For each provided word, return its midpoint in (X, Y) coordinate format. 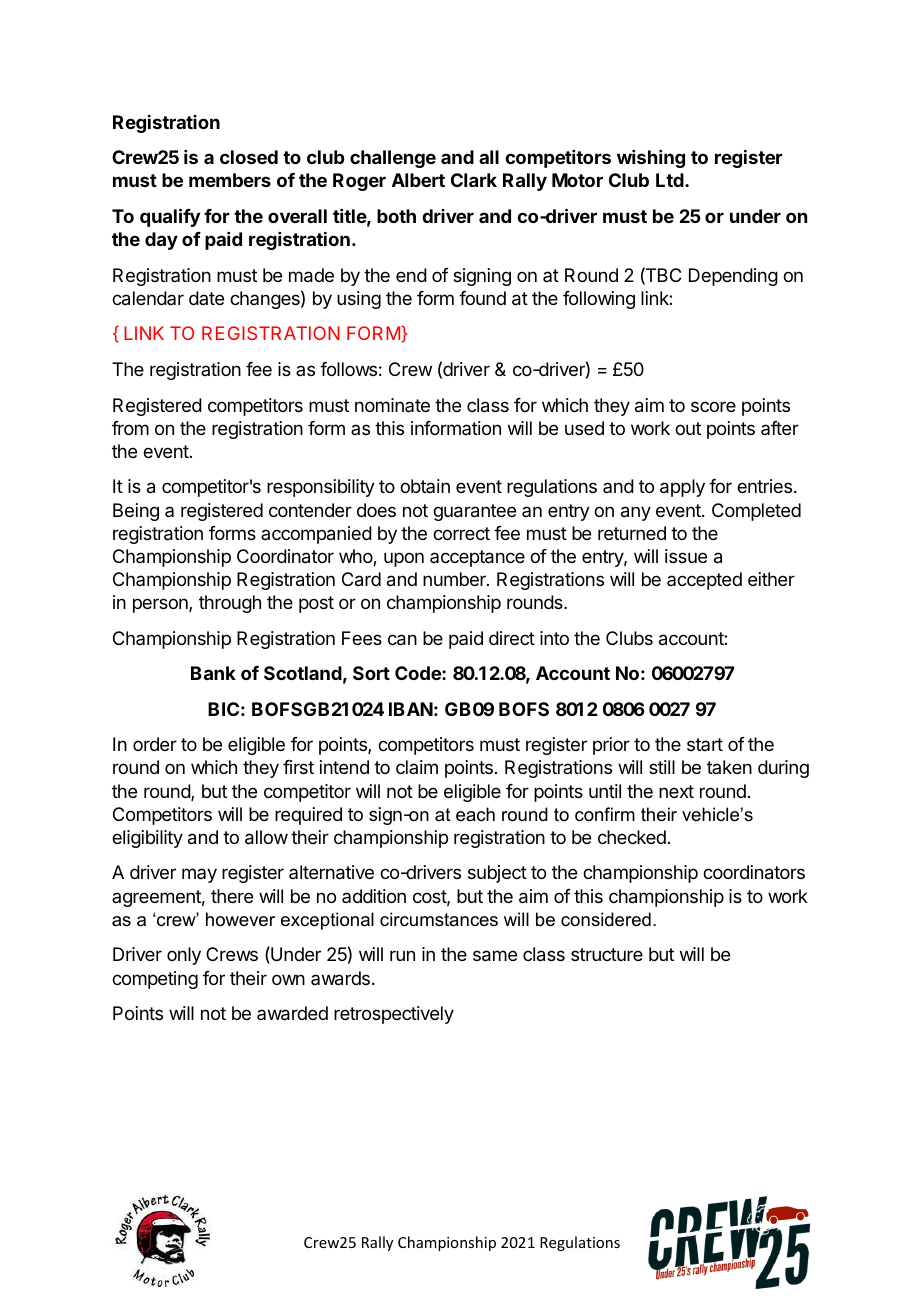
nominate (392, 405)
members (230, 180)
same (495, 956)
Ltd (671, 180)
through (230, 604)
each (475, 814)
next (676, 791)
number (455, 579)
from (130, 428)
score (713, 406)
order (155, 744)
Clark (474, 180)
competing (155, 980)
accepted (704, 581)
